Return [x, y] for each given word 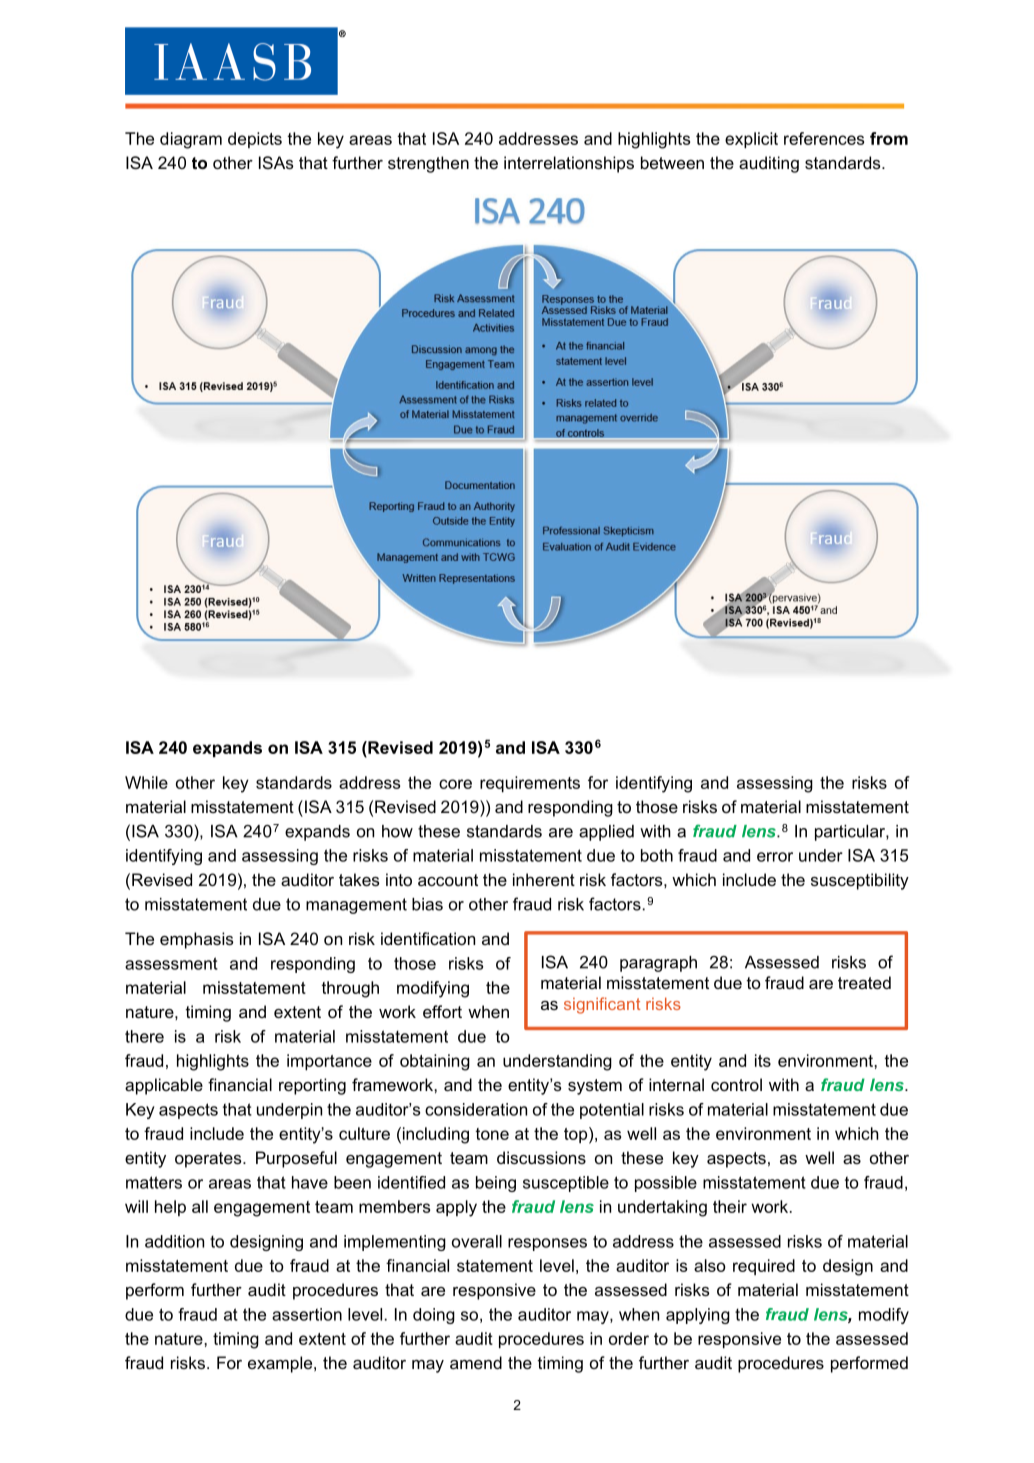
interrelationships [569, 164]
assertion [307, 1314]
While [146, 782]
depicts [255, 140]
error [775, 857]
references [824, 138]
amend [476, 1362]
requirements [530, 784]
